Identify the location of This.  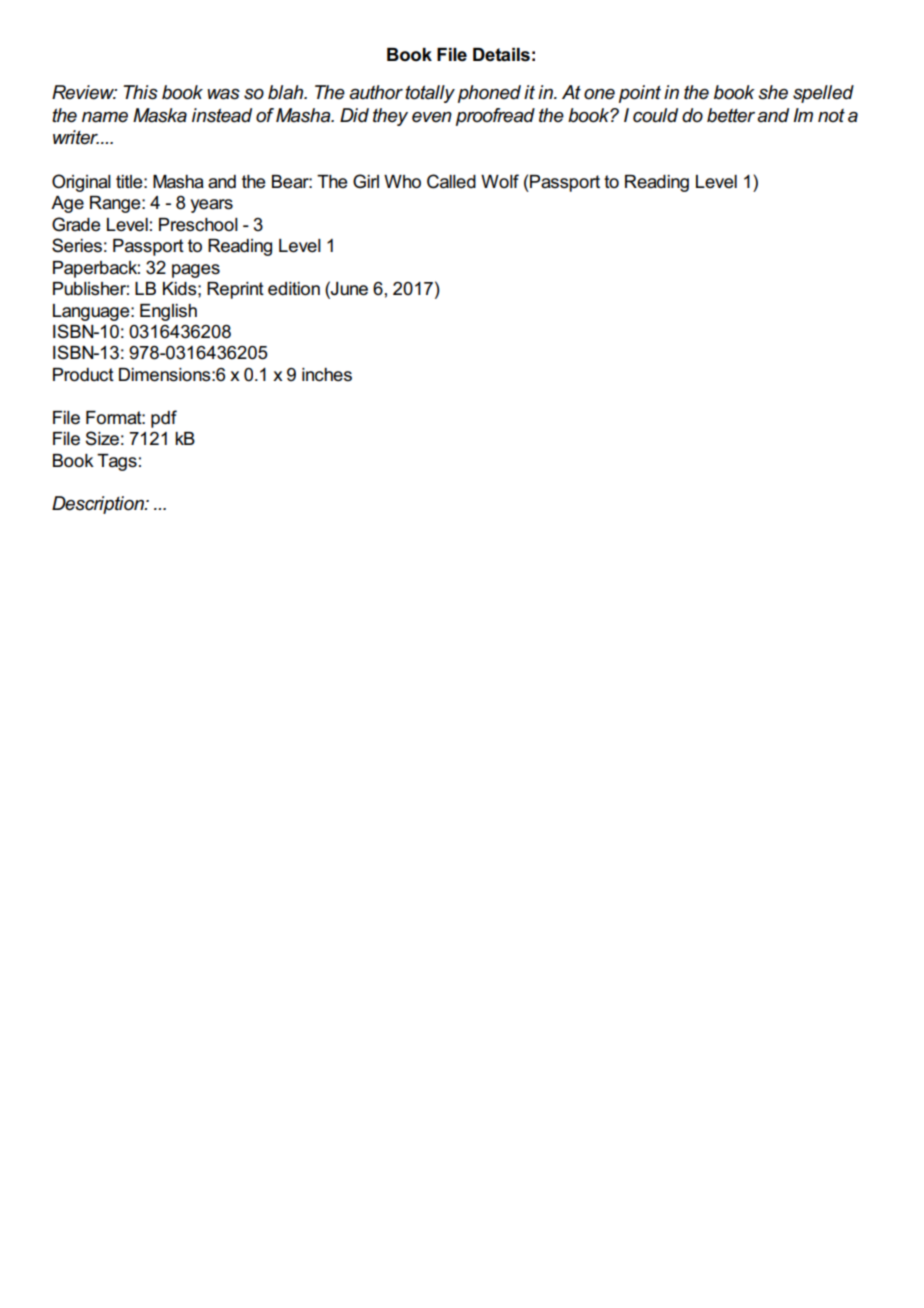
(140, 92).
